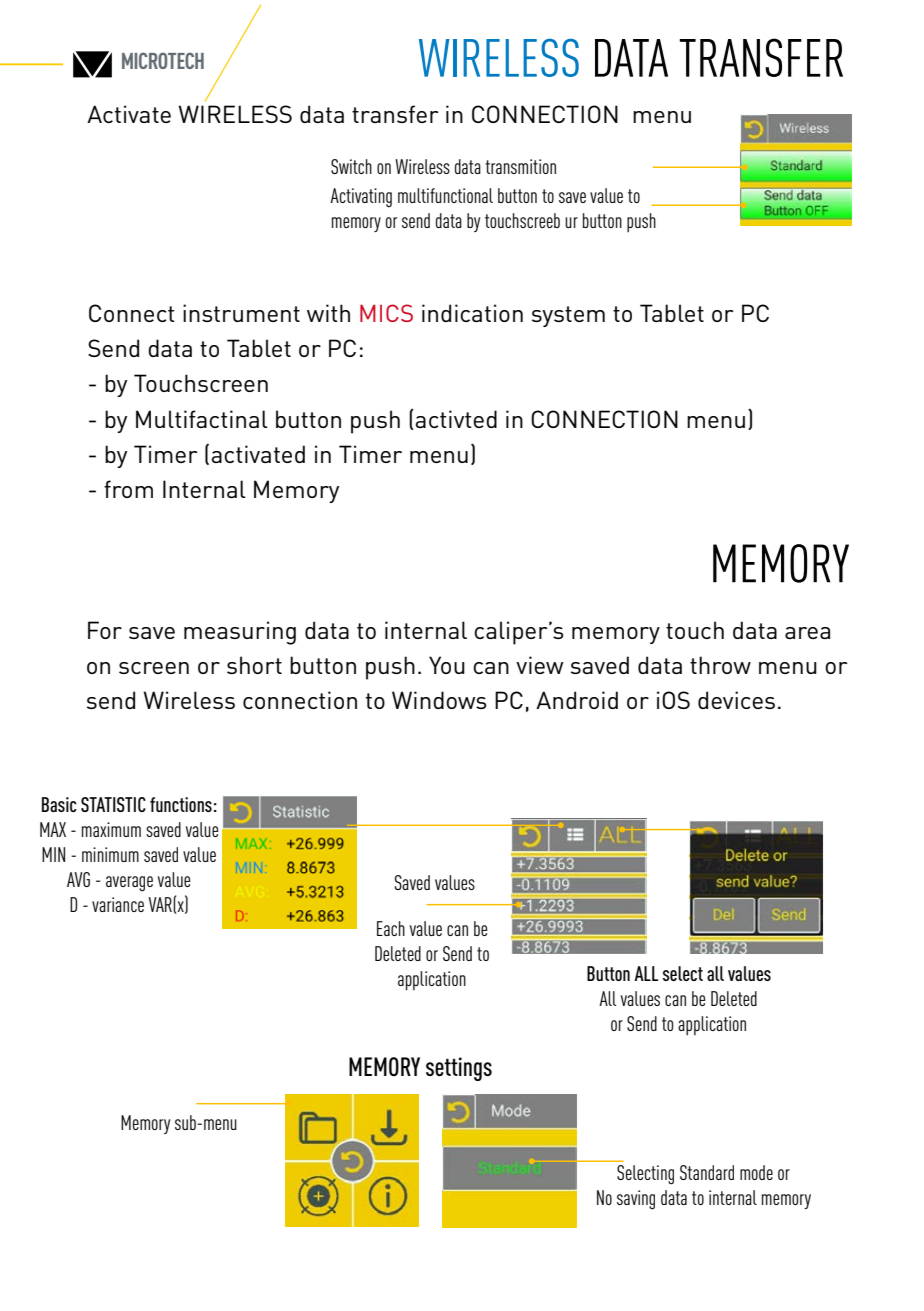 This image has width=924, height=1311. I want to click on devices, so click(736, 700).
